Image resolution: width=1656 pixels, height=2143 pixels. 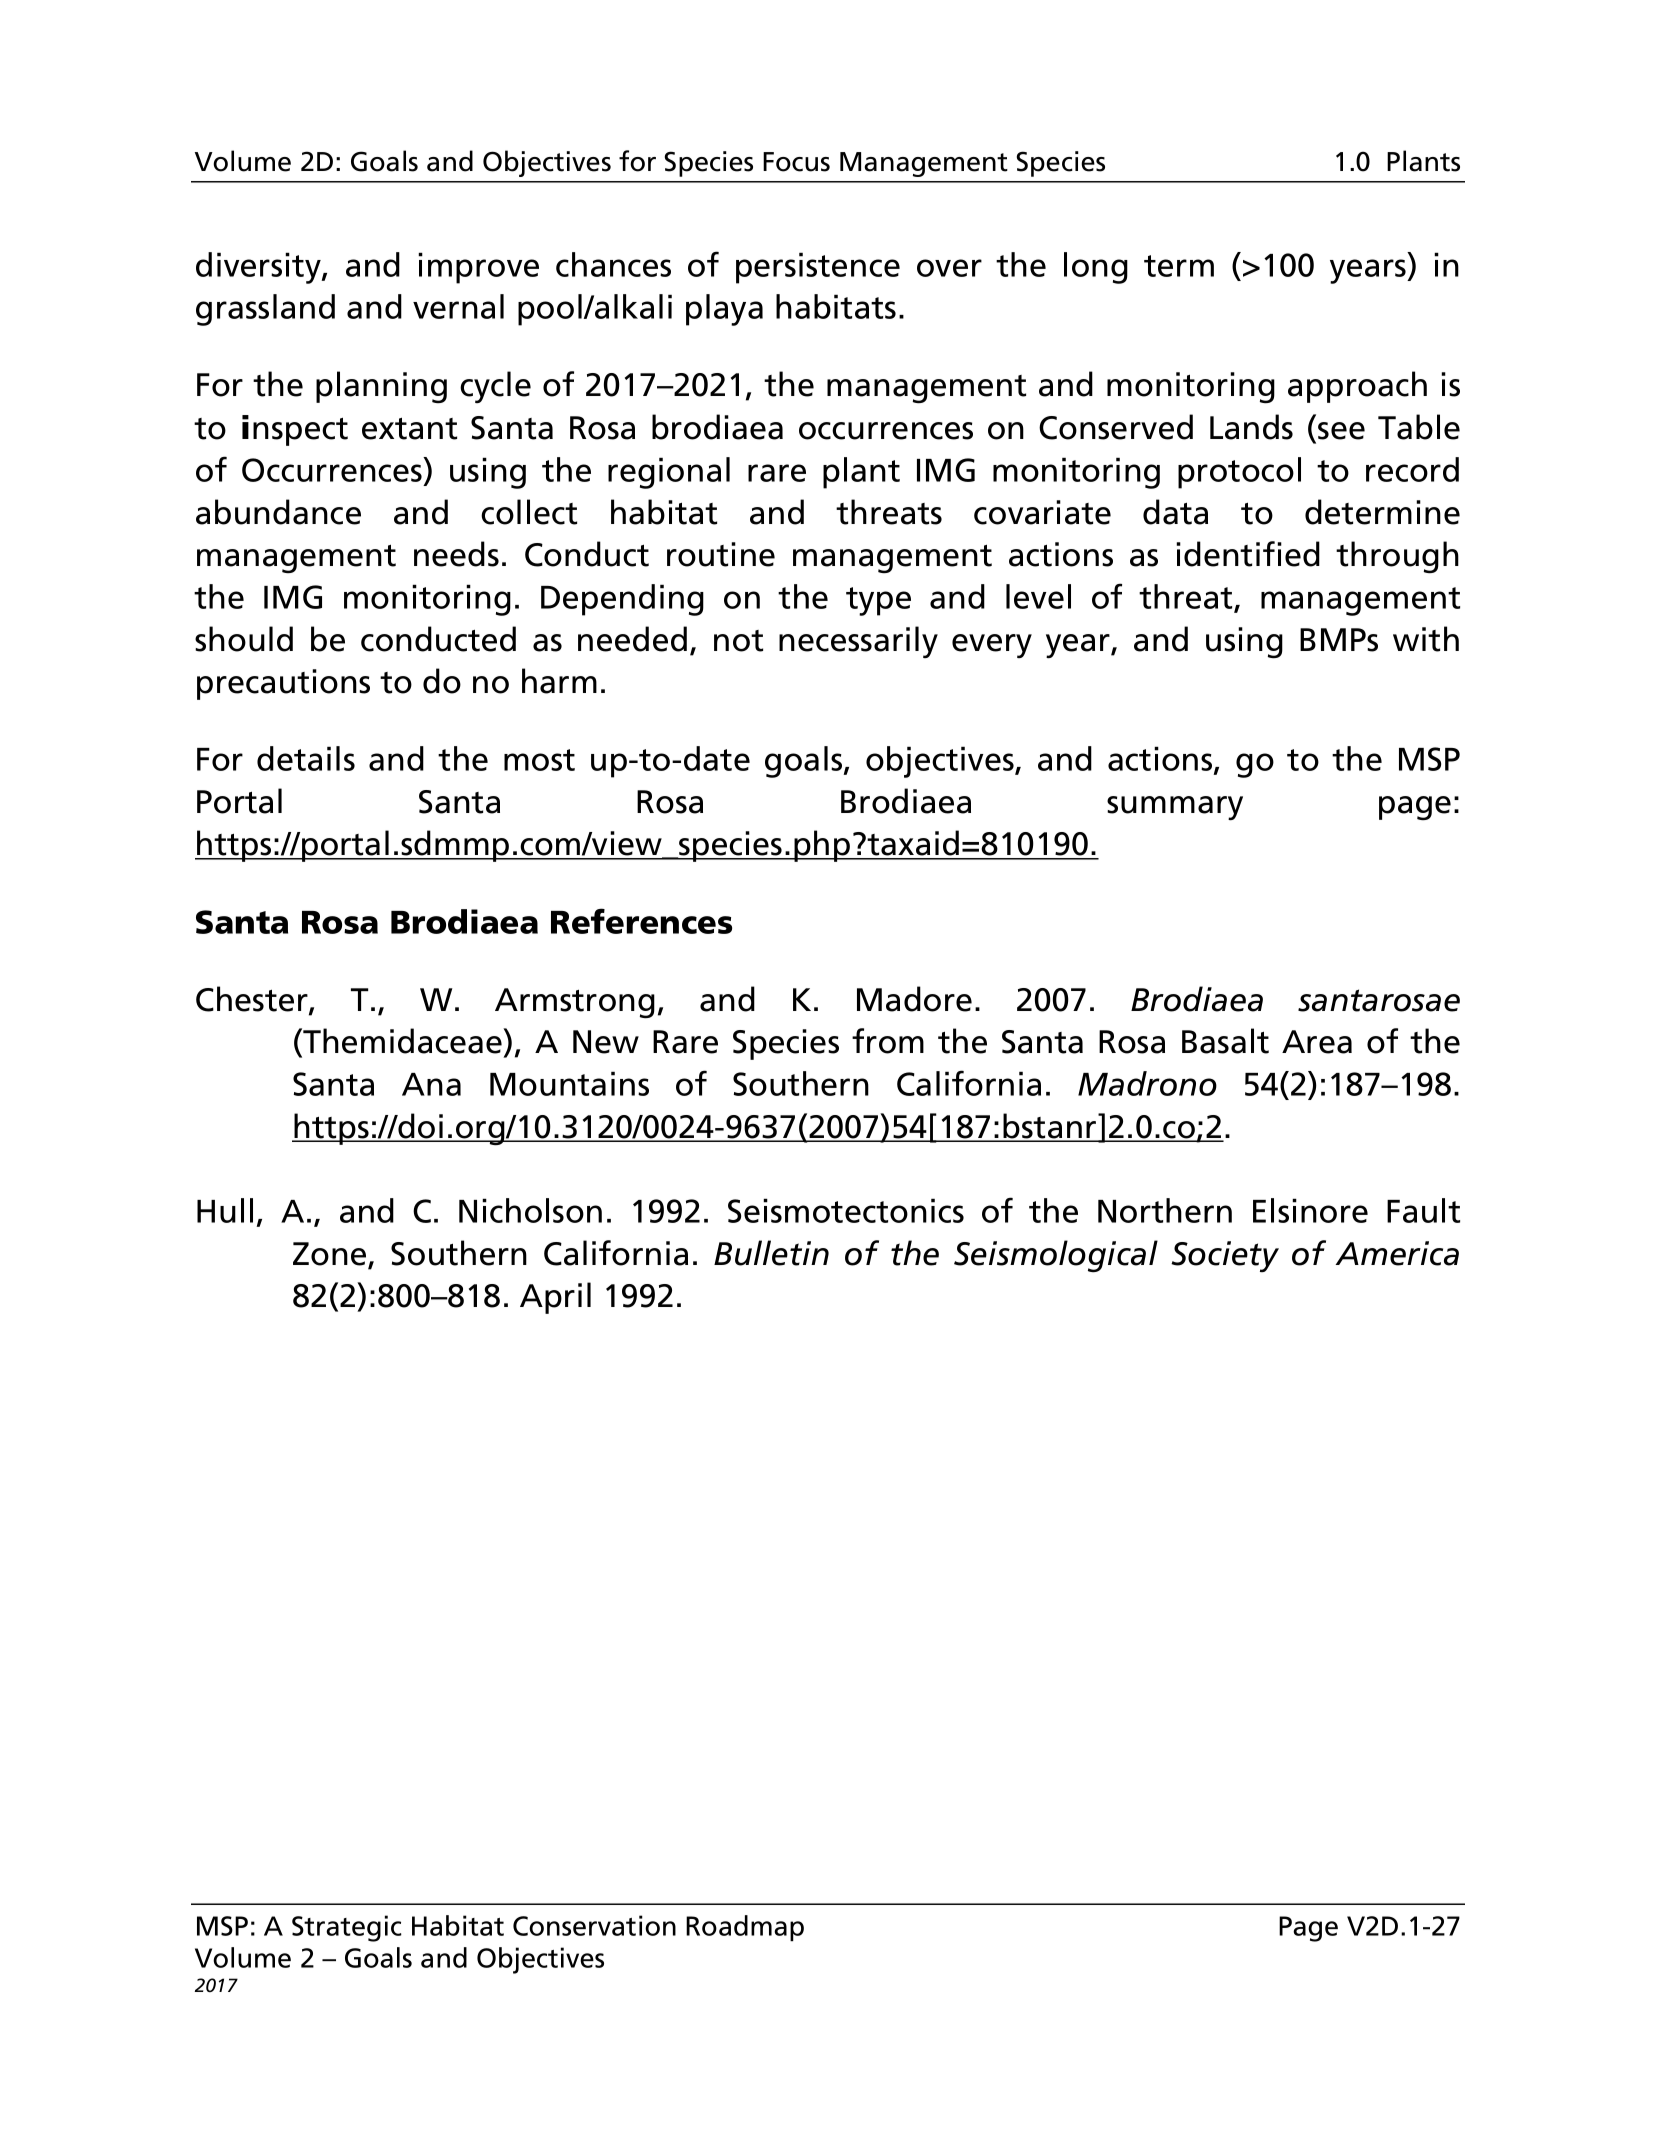 What do you see at coordinates (771, 1253) in the screenshot?
I see `Bulletin` at bounding box center [771, 1253].
